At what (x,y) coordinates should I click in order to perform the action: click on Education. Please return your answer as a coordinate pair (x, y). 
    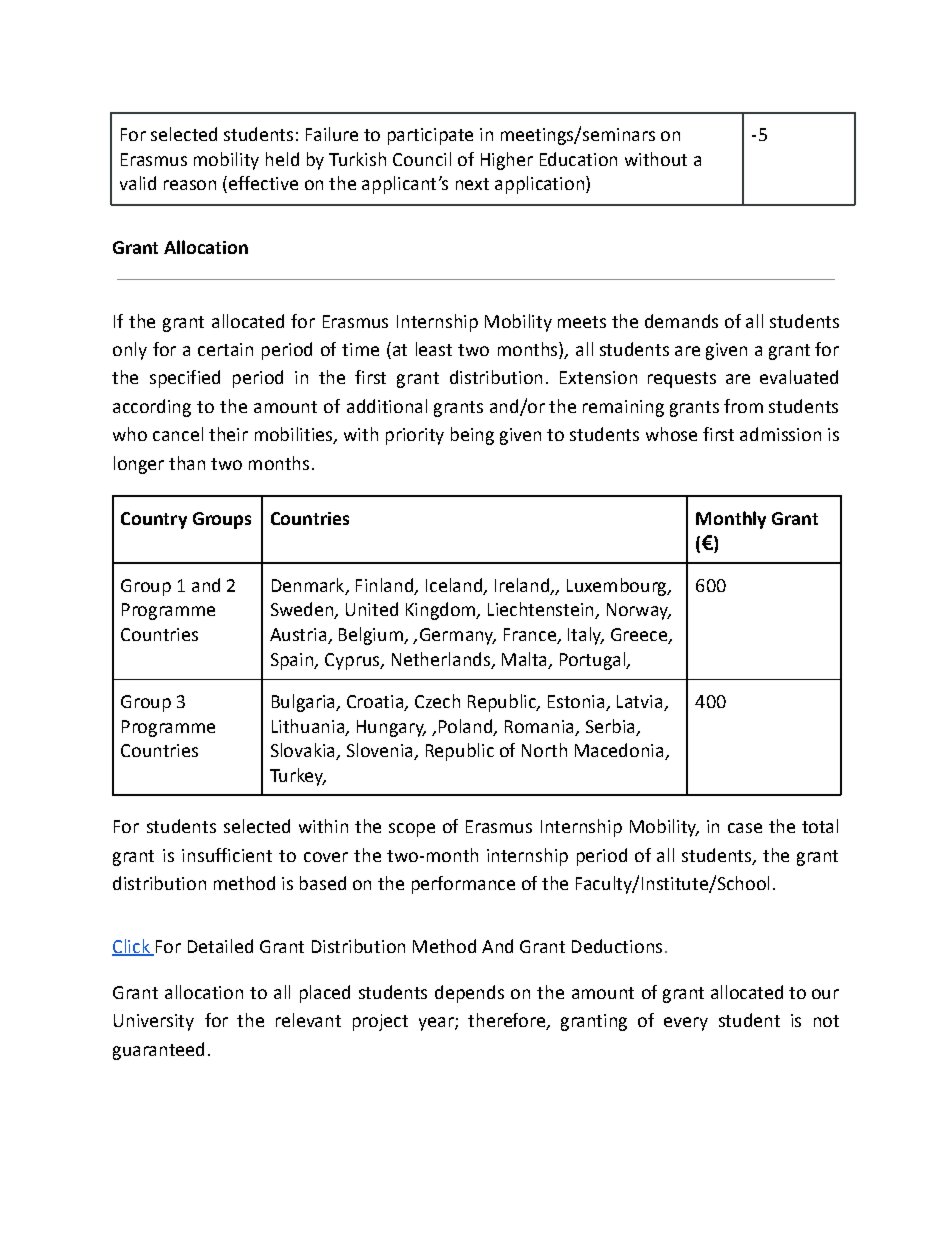
    Looking at the image, I should click on (578, 159).
